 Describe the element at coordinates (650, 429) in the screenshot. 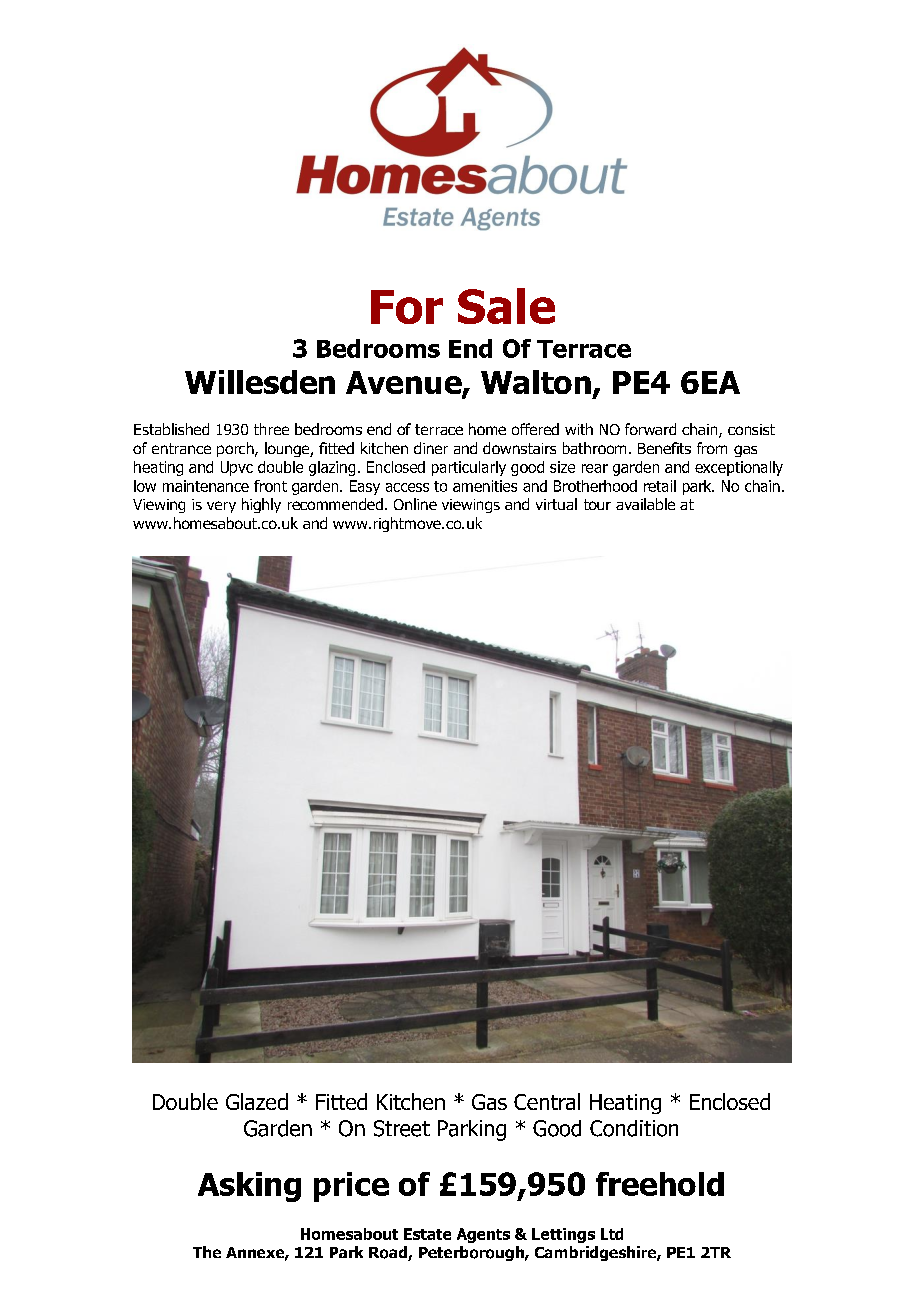

I see `forward` at that location.
